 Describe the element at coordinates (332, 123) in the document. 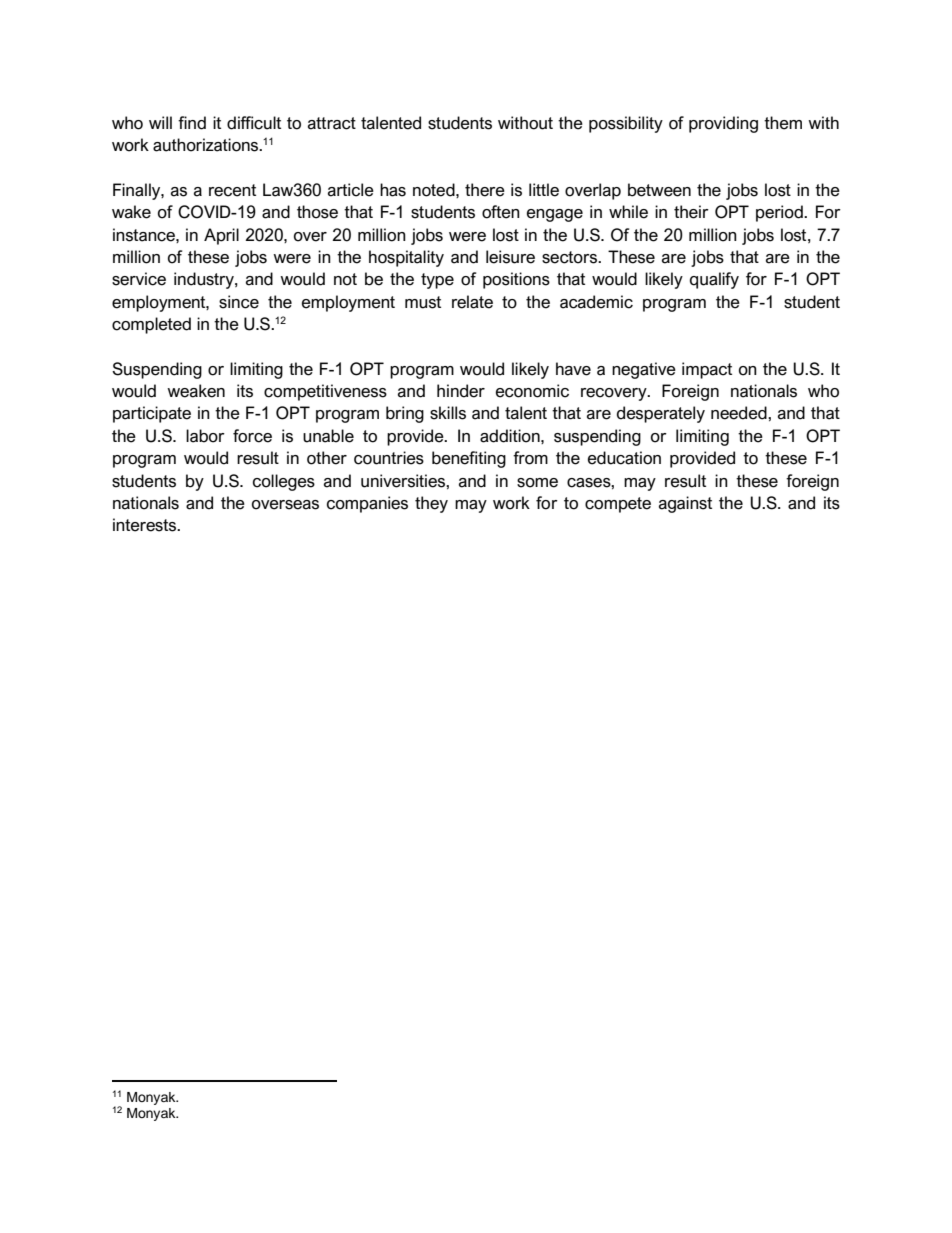

I see `attract` at that location.
